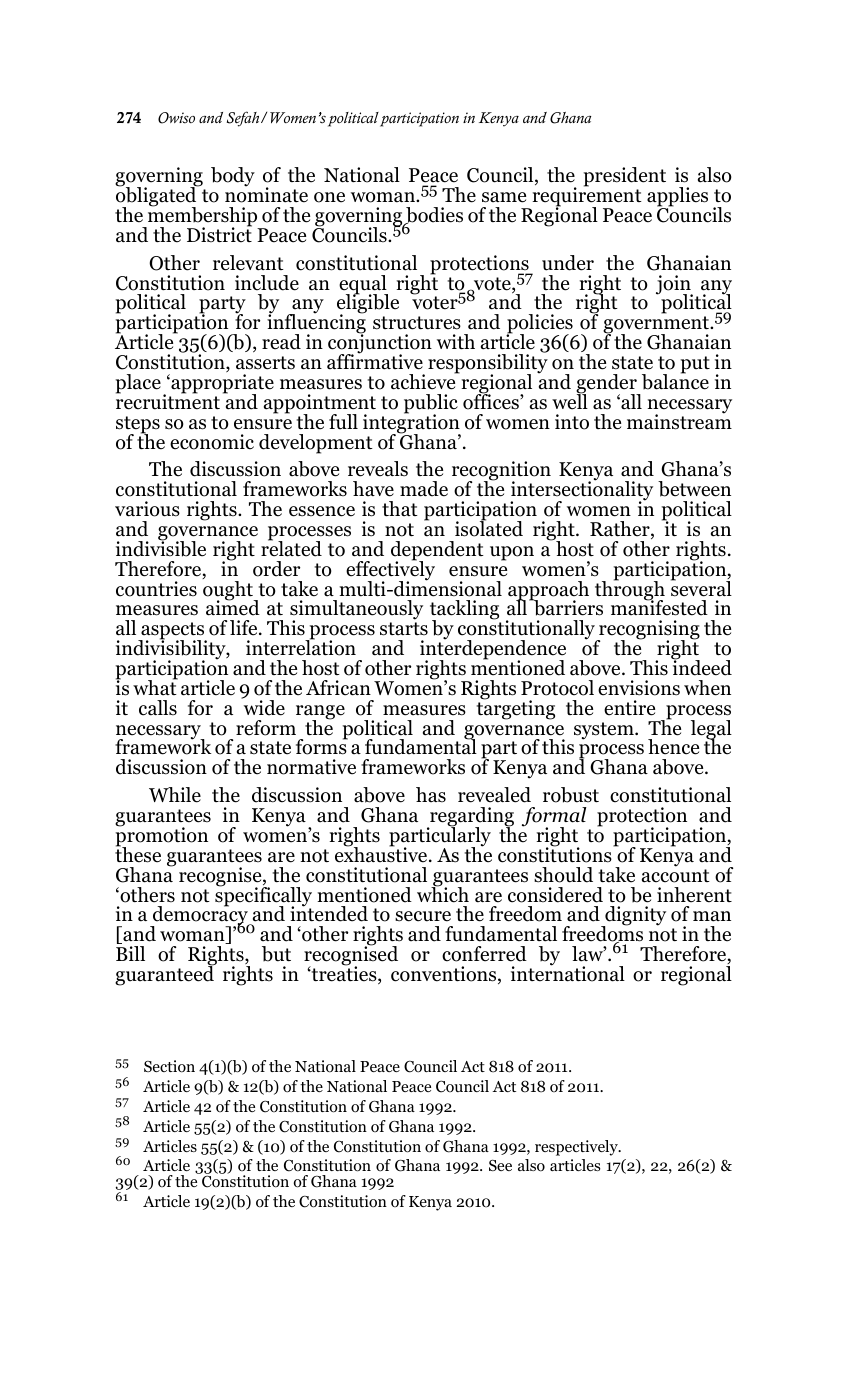 This screenshot has width=868, height=1389. I want to click on membership, so click(203, 217).
